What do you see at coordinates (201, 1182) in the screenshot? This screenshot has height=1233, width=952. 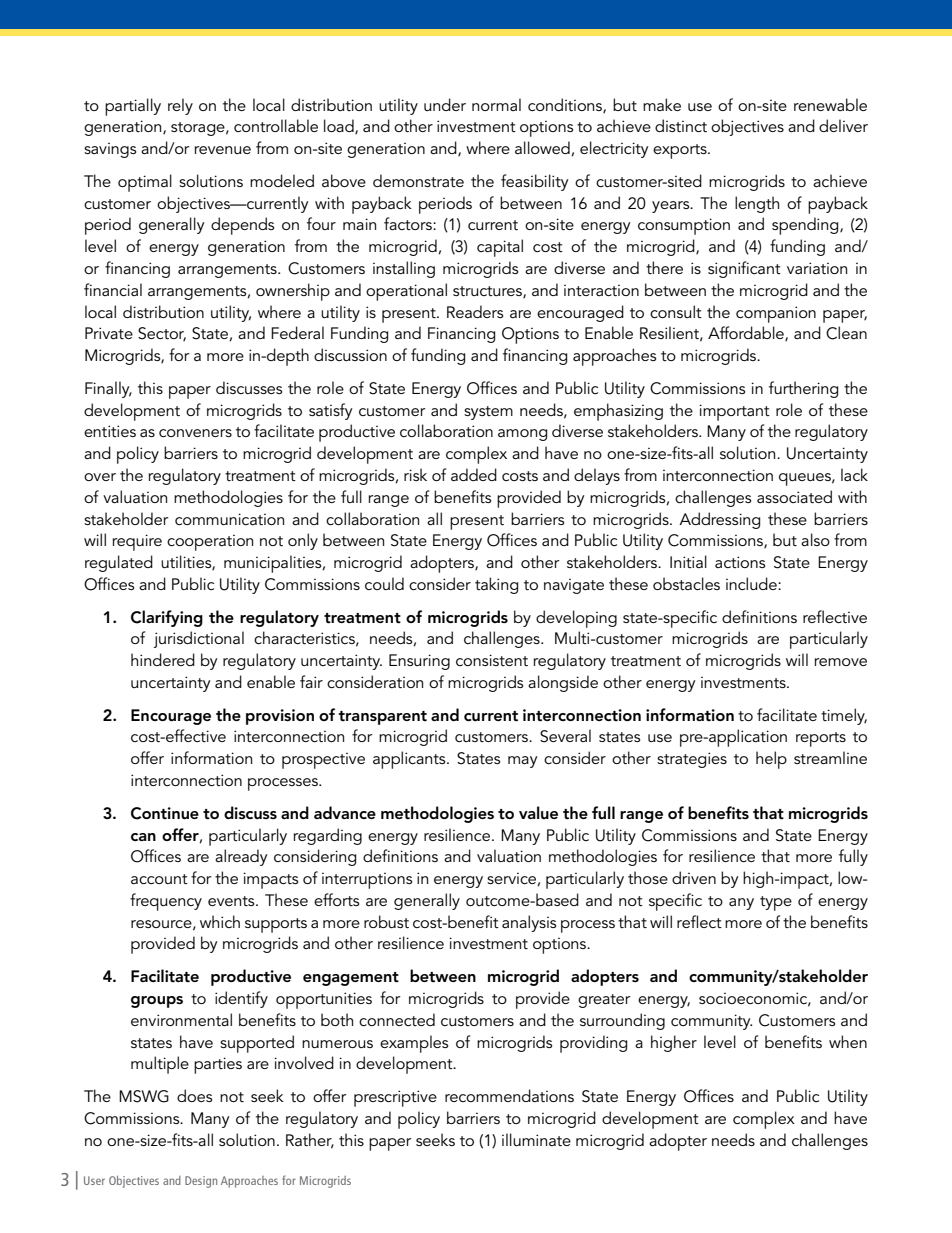 I see `Design` at bounding box center [201, 1182].
